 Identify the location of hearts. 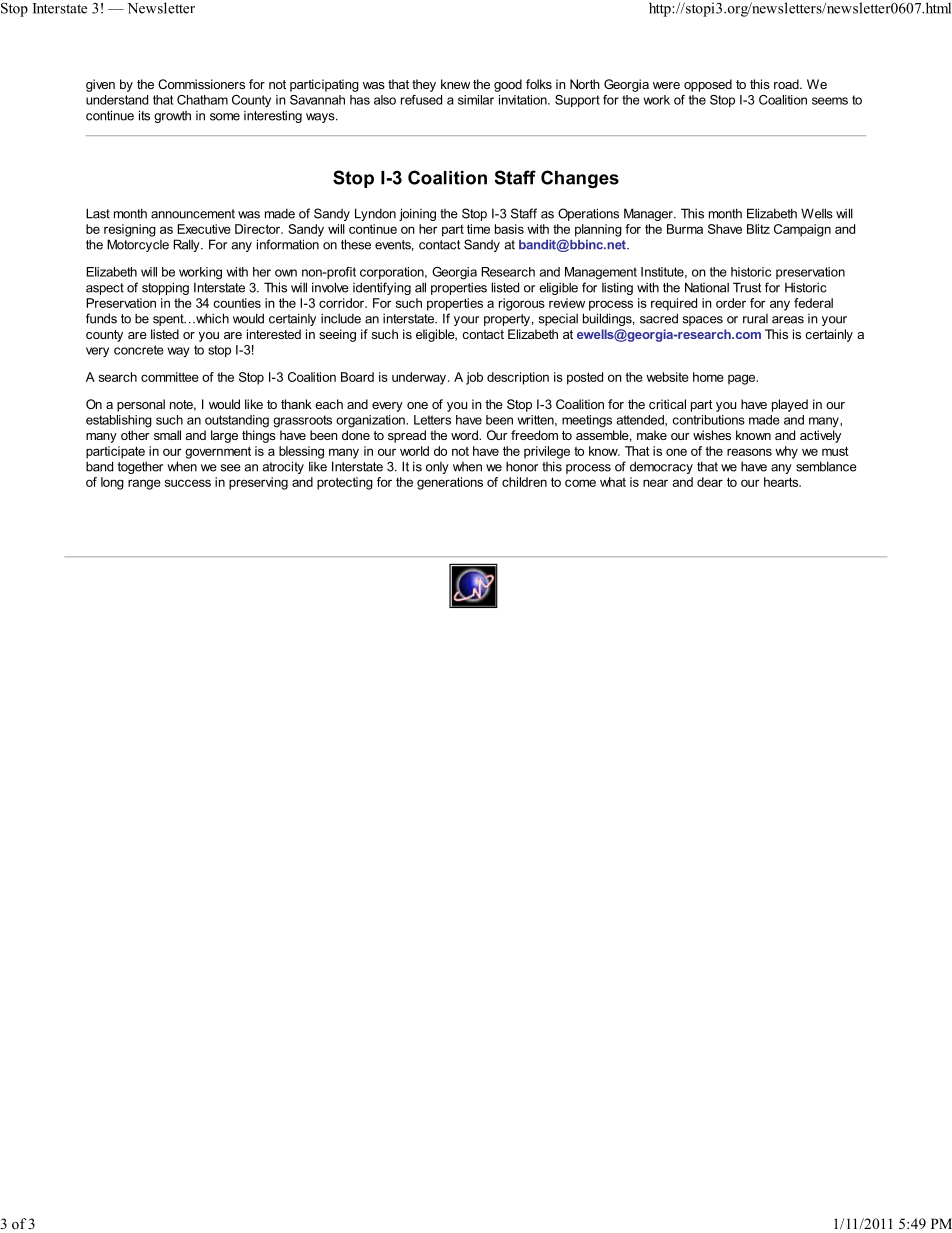
(782, 482).
